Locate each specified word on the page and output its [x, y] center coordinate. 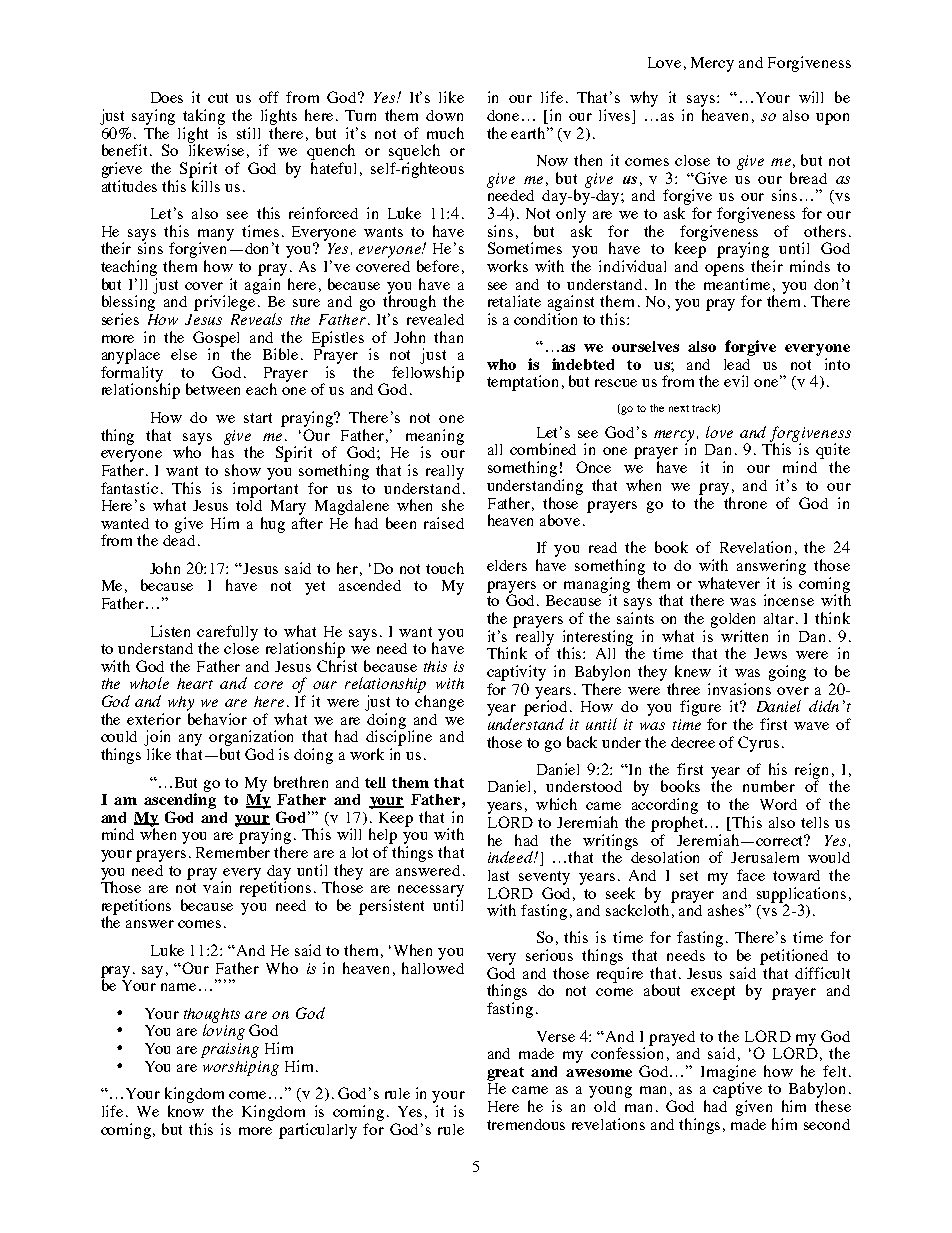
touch [445, 568]
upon [832, 119]
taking [204, 117]
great [505, 1074]
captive [737, 1089]
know [186, 1111]
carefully [227, 634]
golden [733, 620]
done [503, 115]
